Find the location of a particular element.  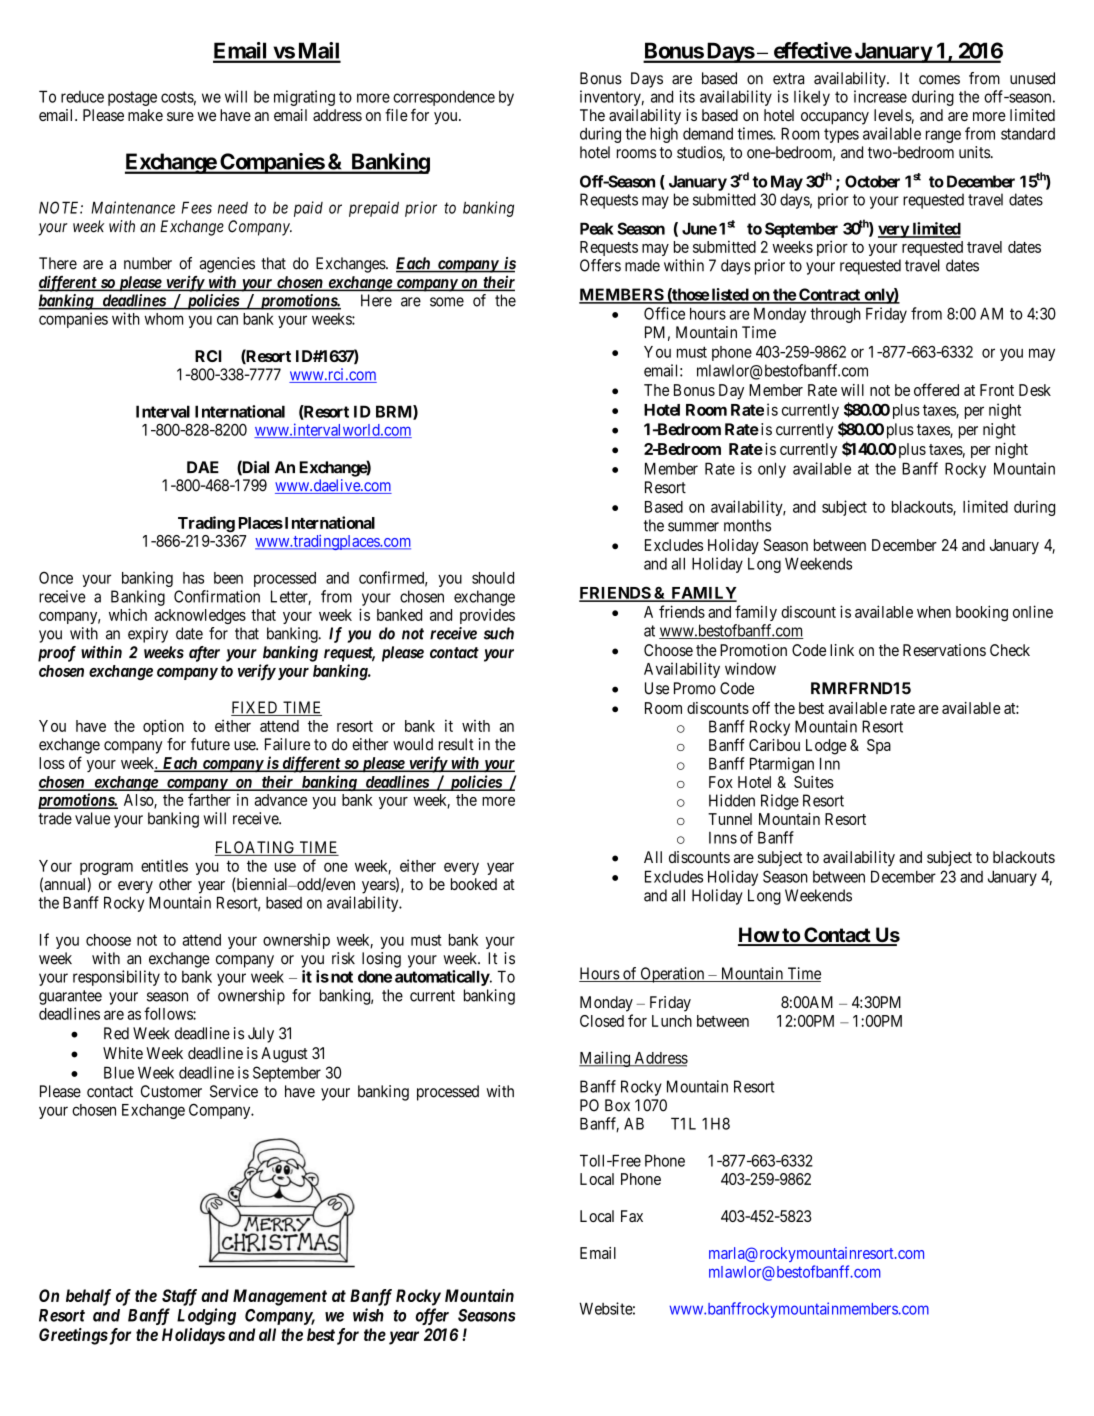

should is located at coordinates (493, 578).
